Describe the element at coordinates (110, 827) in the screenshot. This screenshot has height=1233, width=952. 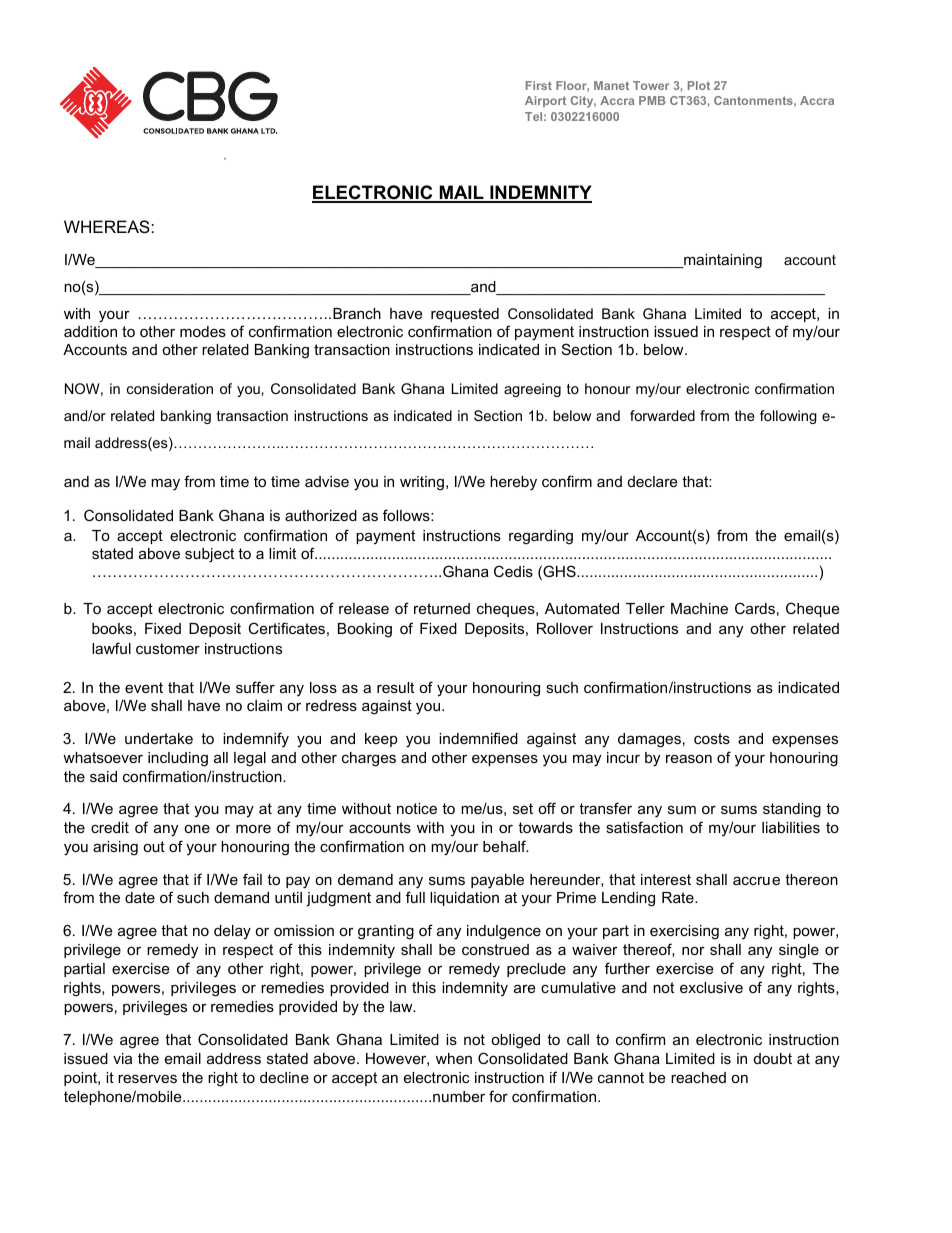
I see `credit` at that location.
